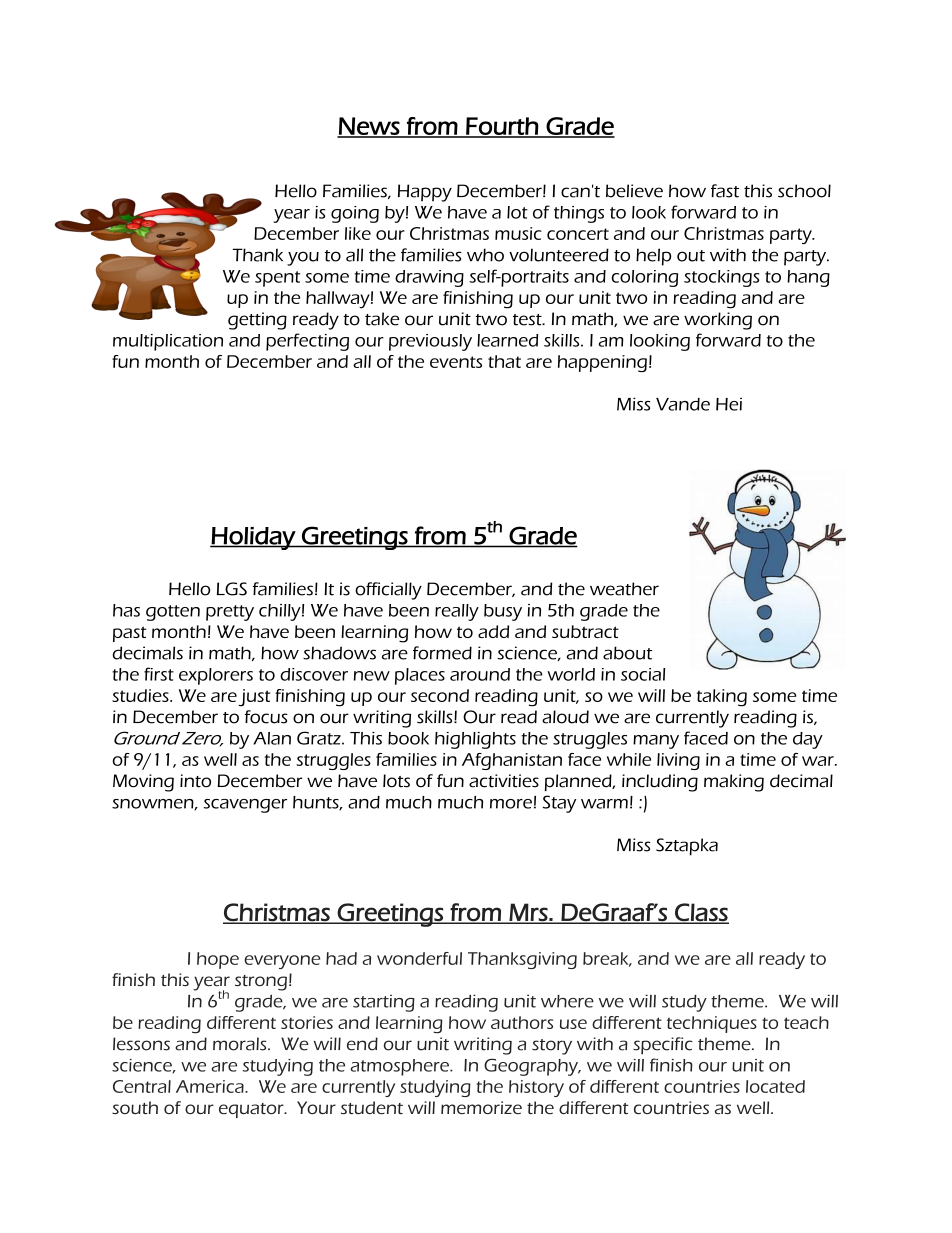  I want to click on Fourth, so click(502, 127).
